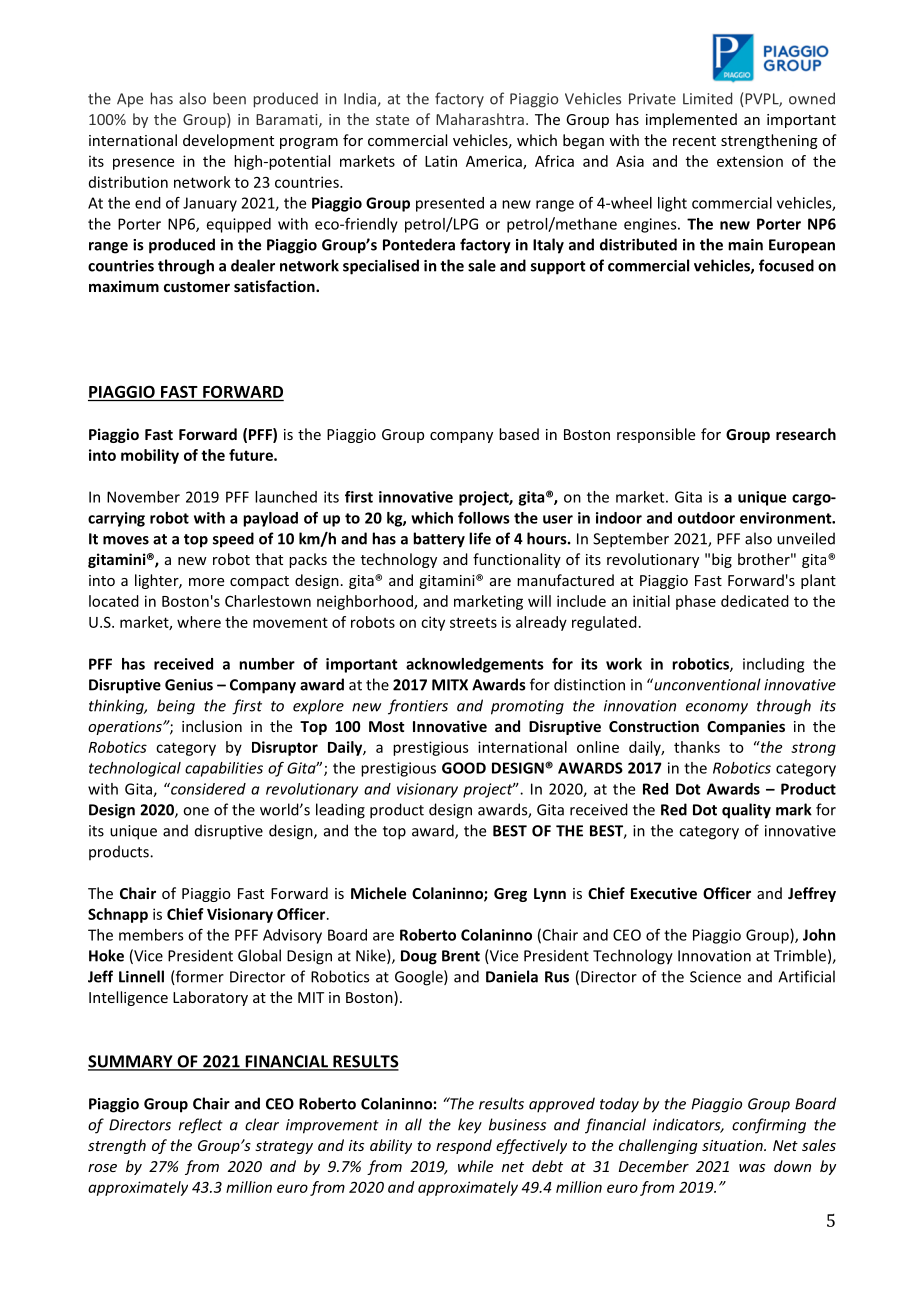  Describe the element at coordinates (755, 601) in the screenshot. I see `dedicated` at that location.
